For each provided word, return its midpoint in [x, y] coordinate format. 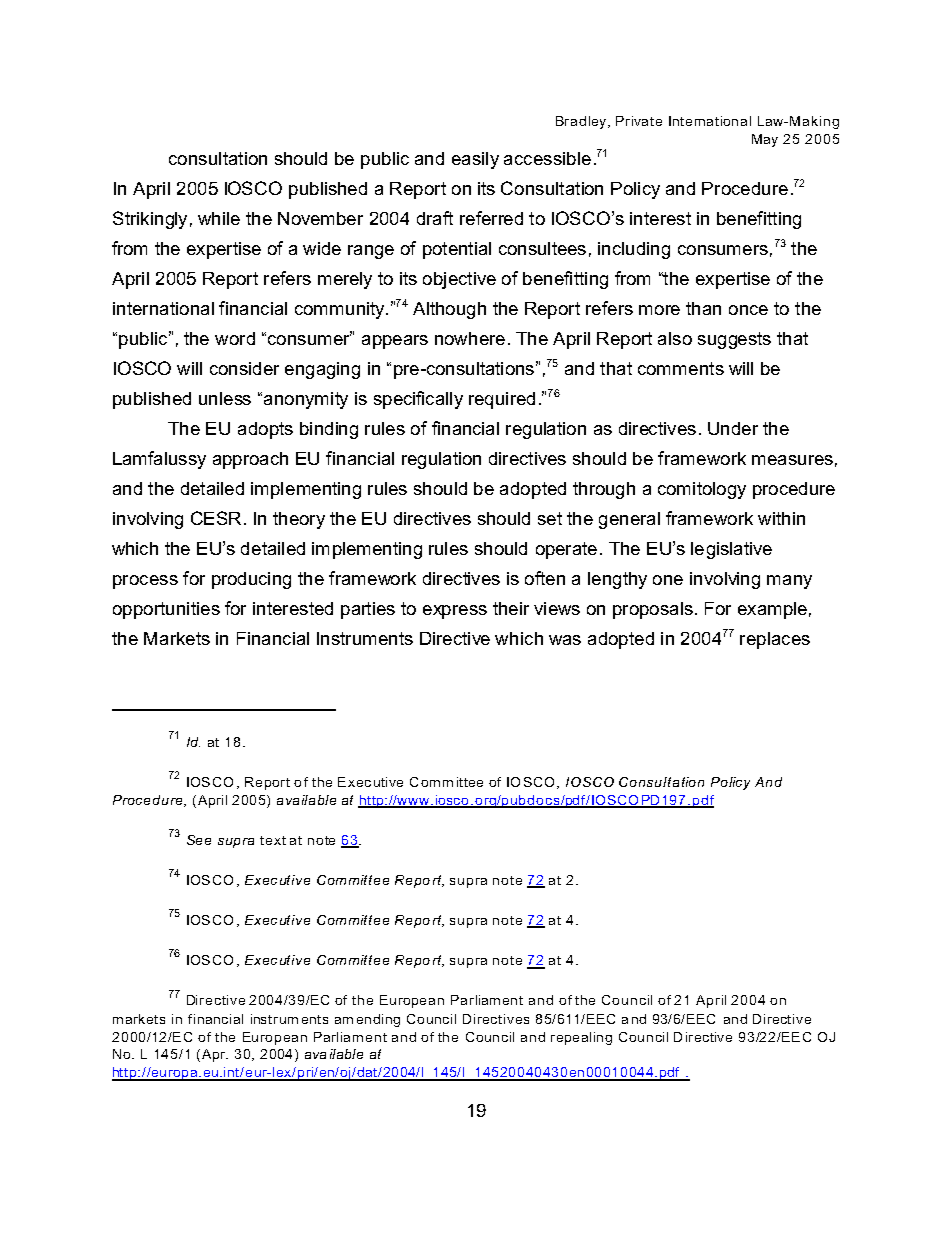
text [273, 840]
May [765, 140]
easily [475, 160]
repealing [581, 1038]
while [219, 218]
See [199, 840]
